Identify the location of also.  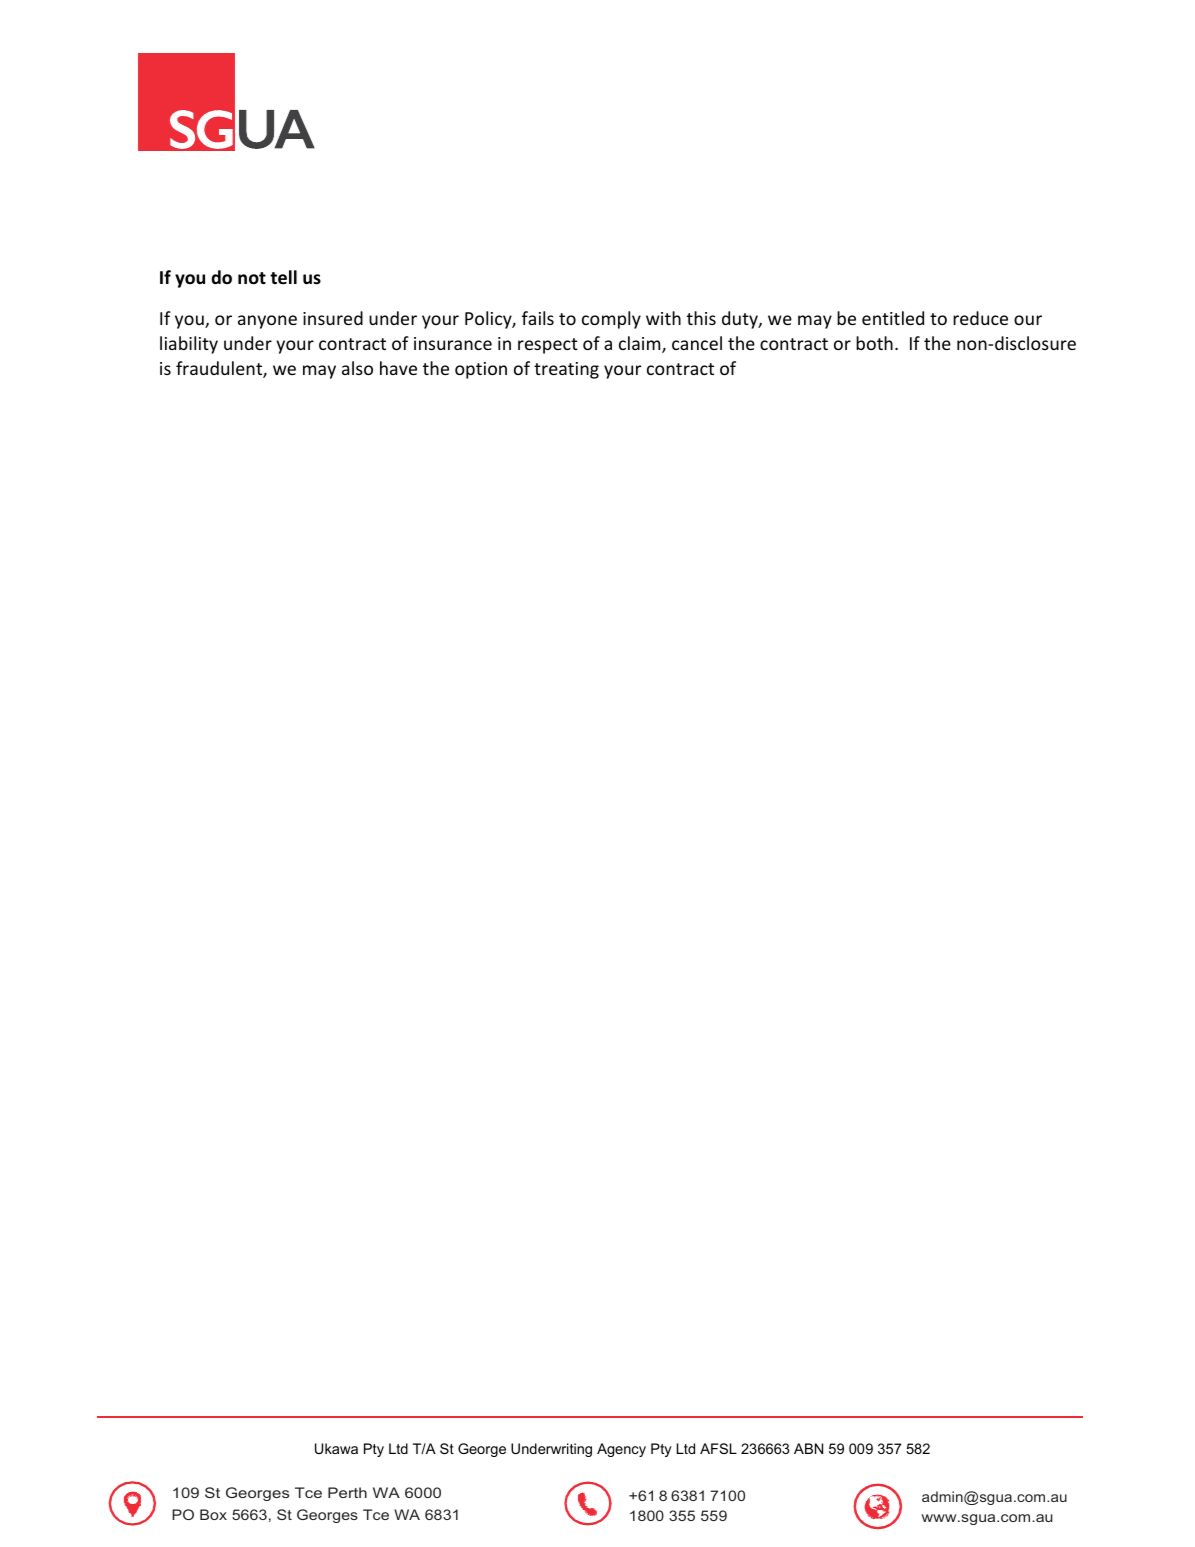
(357, 368).
